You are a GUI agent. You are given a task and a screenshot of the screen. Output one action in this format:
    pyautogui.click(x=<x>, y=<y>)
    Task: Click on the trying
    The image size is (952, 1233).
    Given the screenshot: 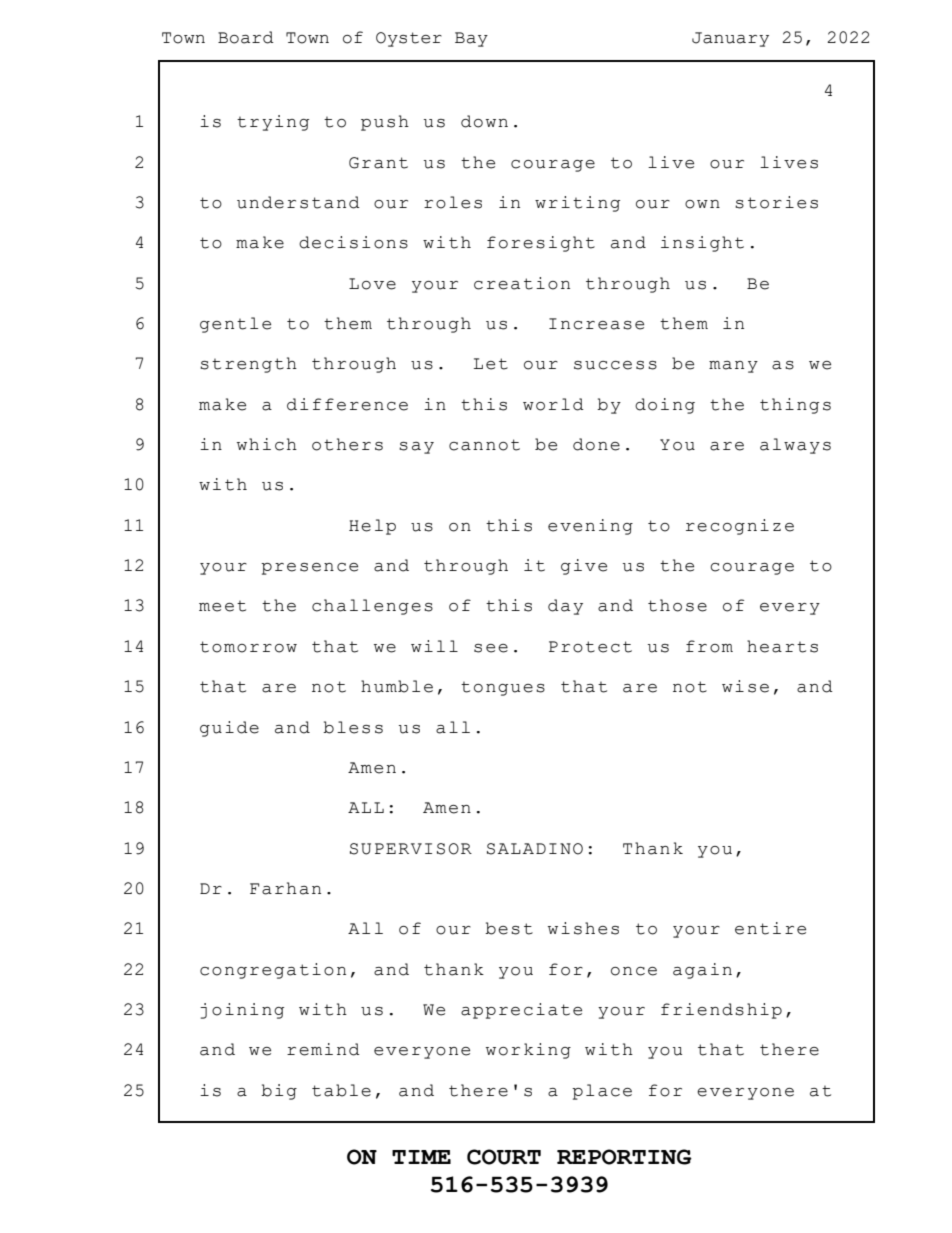 What is the action you would take?
    pyautogui.click(x=273, y=123)
